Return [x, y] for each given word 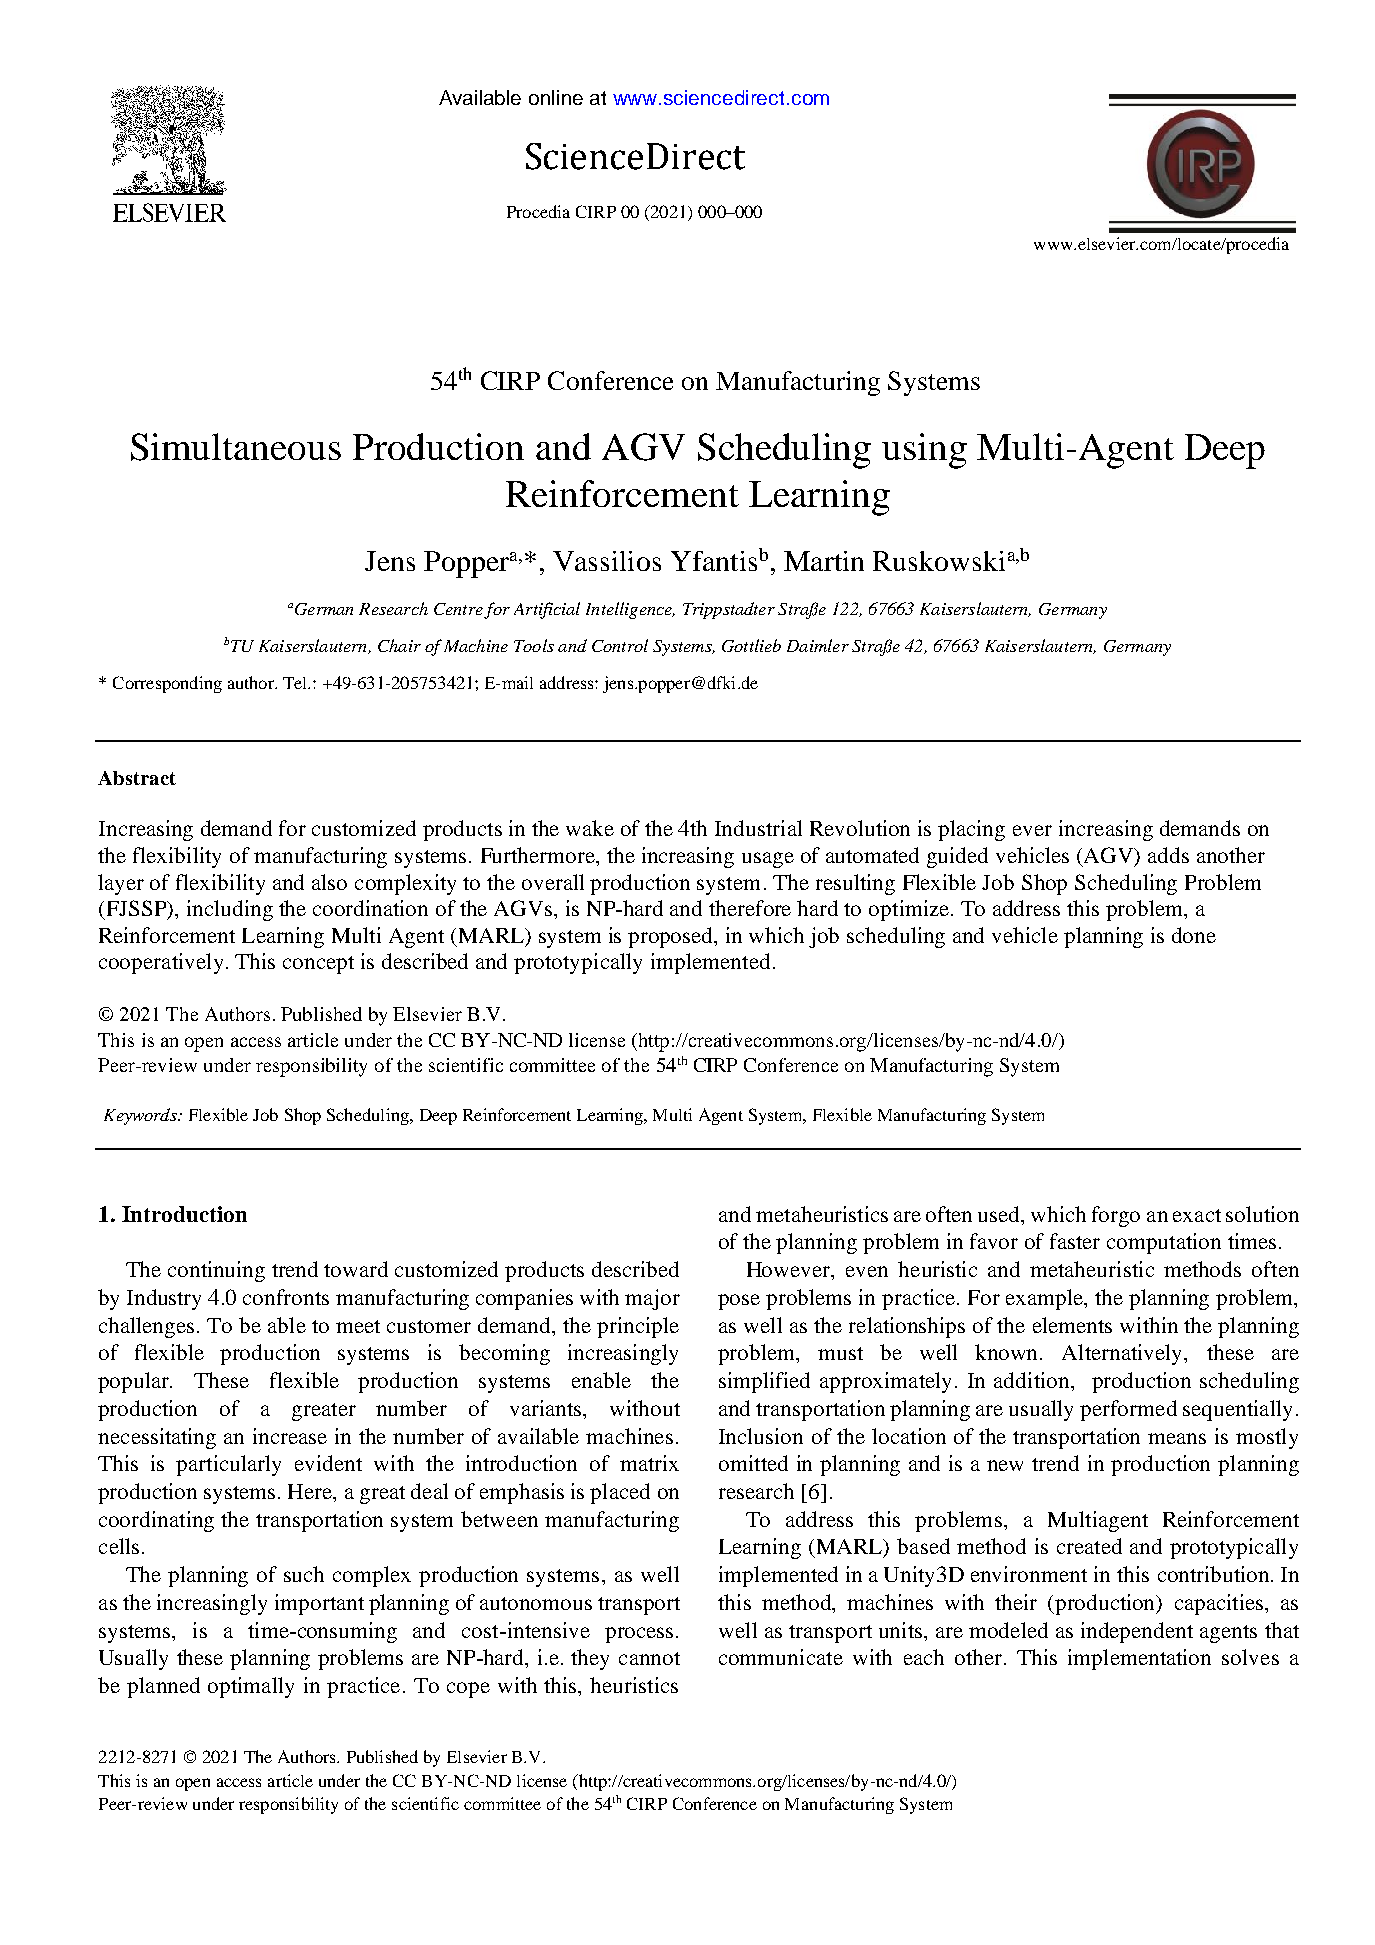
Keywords [141, 1116]
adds [1168, 855]
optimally [251, 1687]
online [556, 97]
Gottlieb [751, 645]
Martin [824, 561]
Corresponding [167, 684]
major [652, 1299]
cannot [649, 1658]
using [924, 451]
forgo [1116, 1216]
